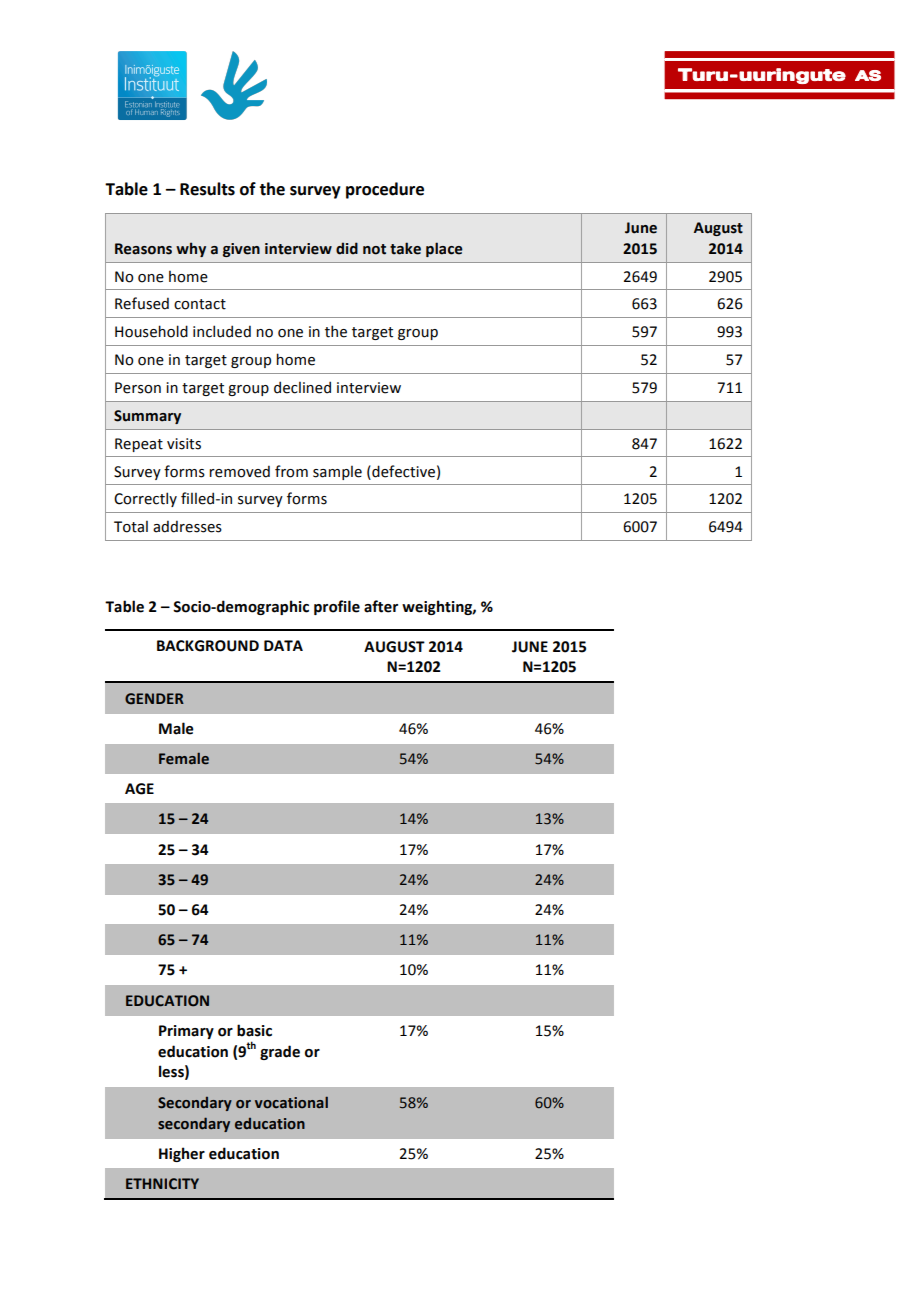 This screenshot has height=1308, width=924. I want to click on basic, so click(254, 1030).
